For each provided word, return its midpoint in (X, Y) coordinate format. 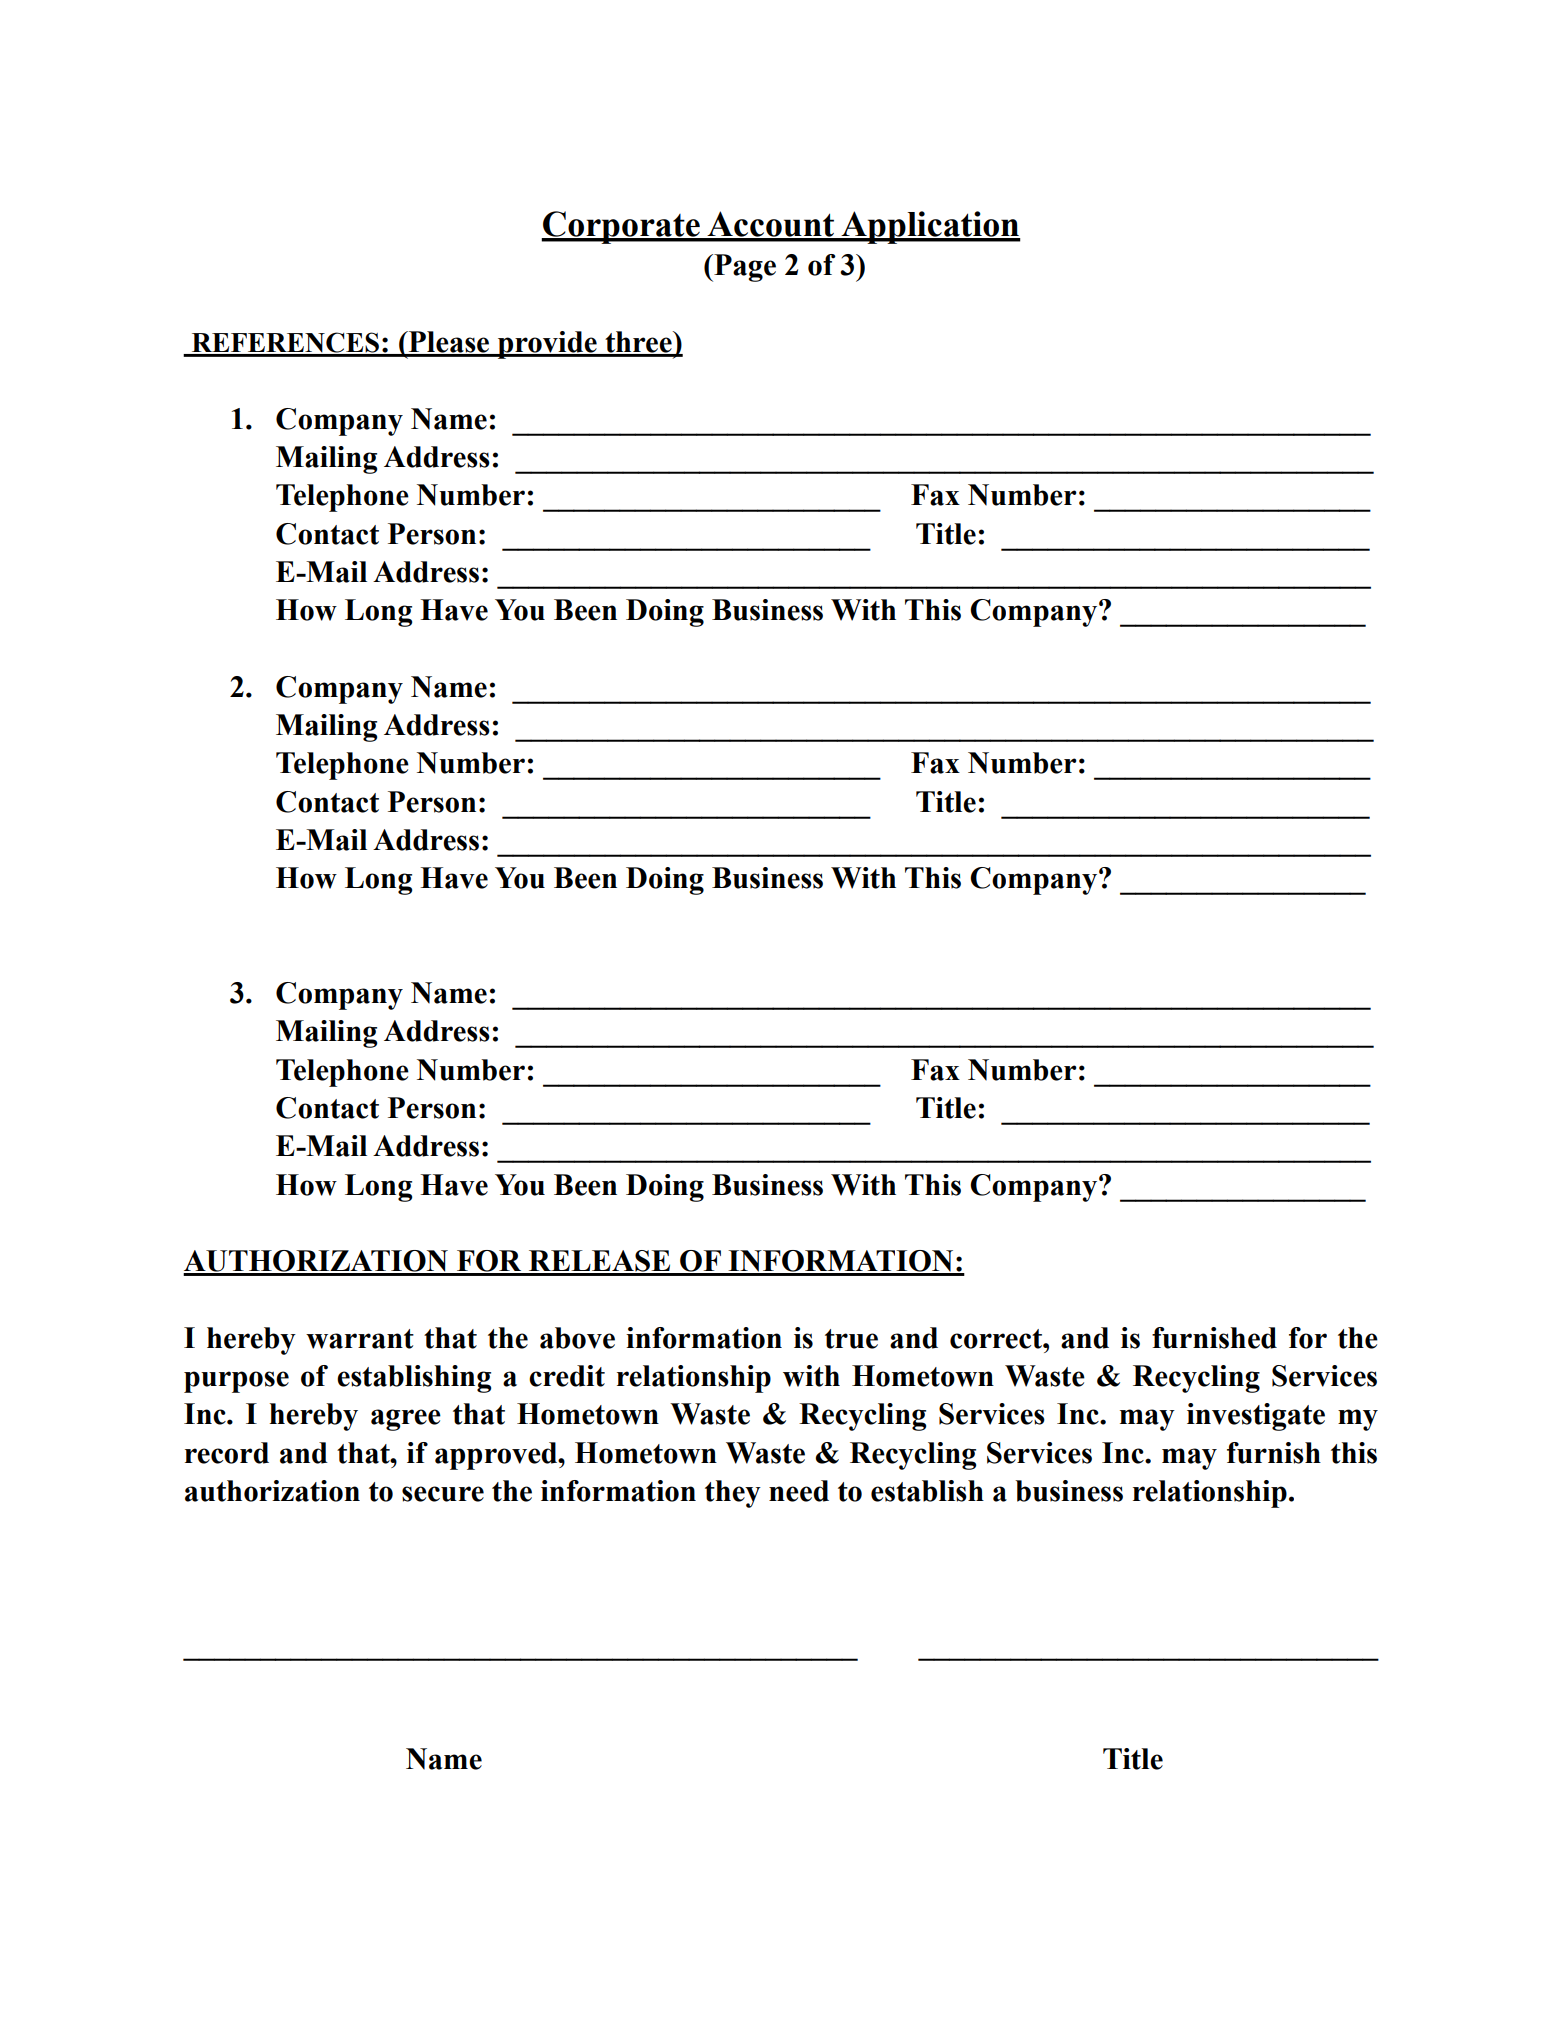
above (577, 1338)
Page (744, 268)
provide (547, 345)
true (851, 1339)
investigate (1256, 1417)
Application (930, 227)
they (733, 1494)
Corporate (621, 227)
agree (406, 1420)
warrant (360, 1339)
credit (567, 1376)
